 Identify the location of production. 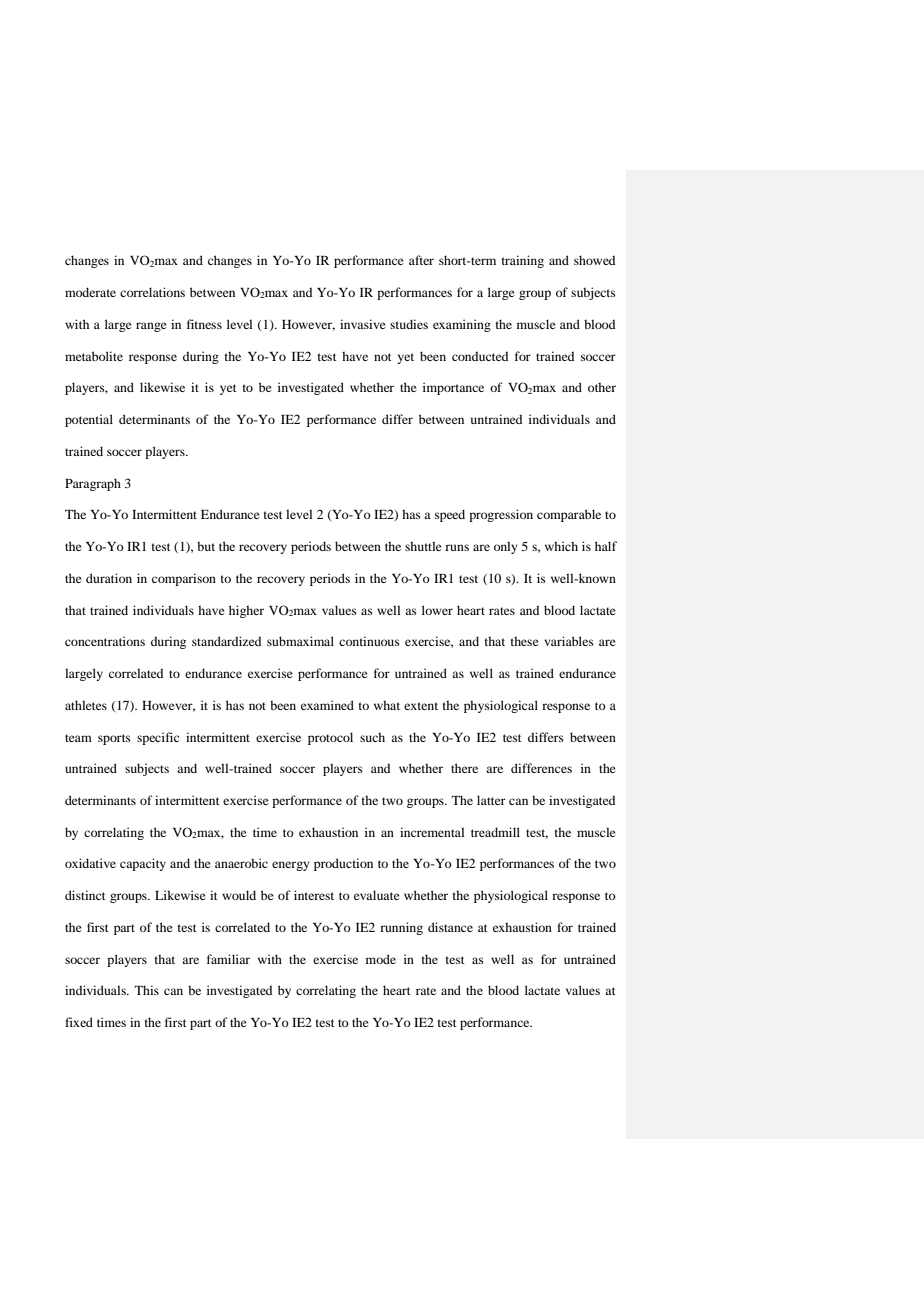
(343, 864).
